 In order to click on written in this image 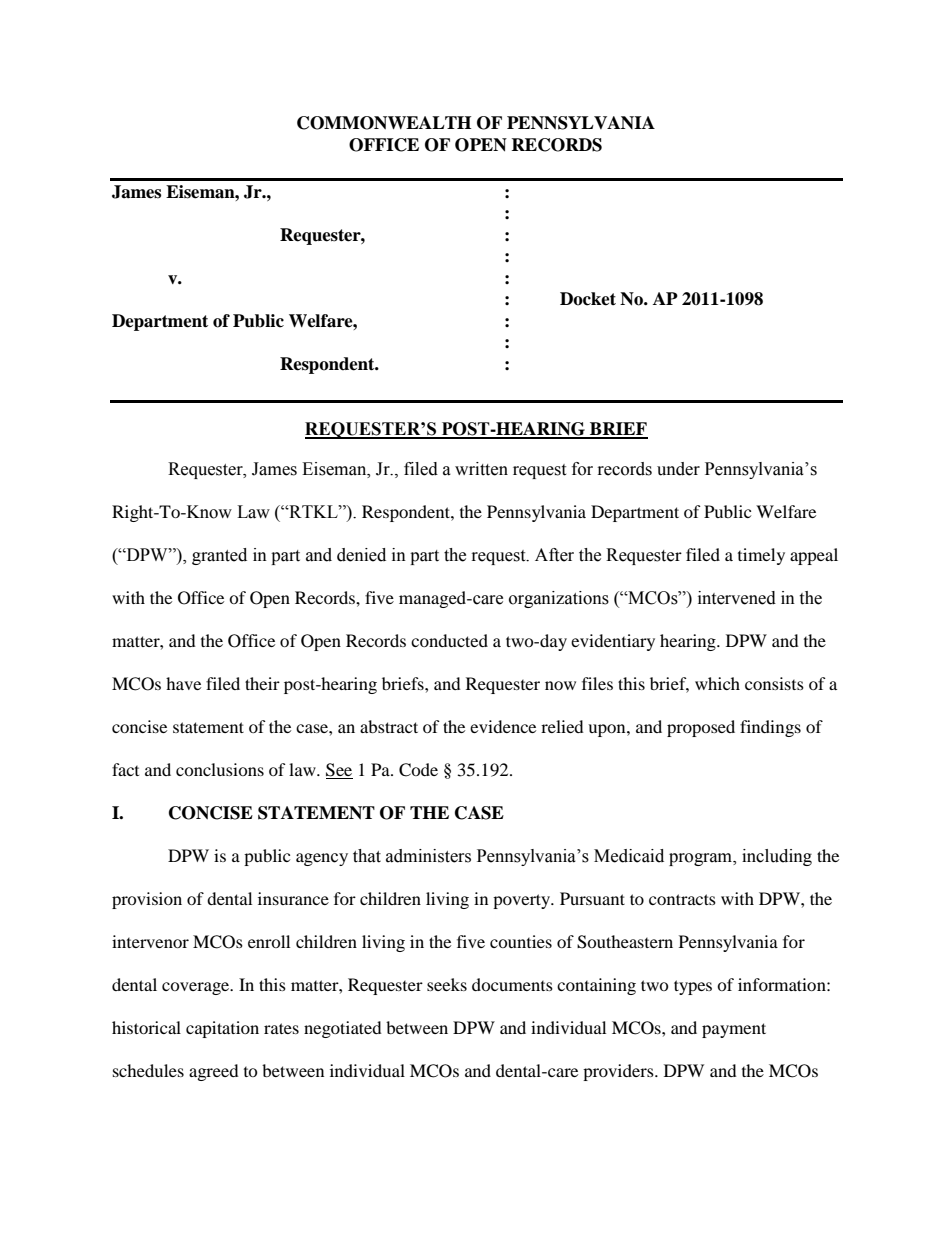, I will do `click(481, 469)`.
